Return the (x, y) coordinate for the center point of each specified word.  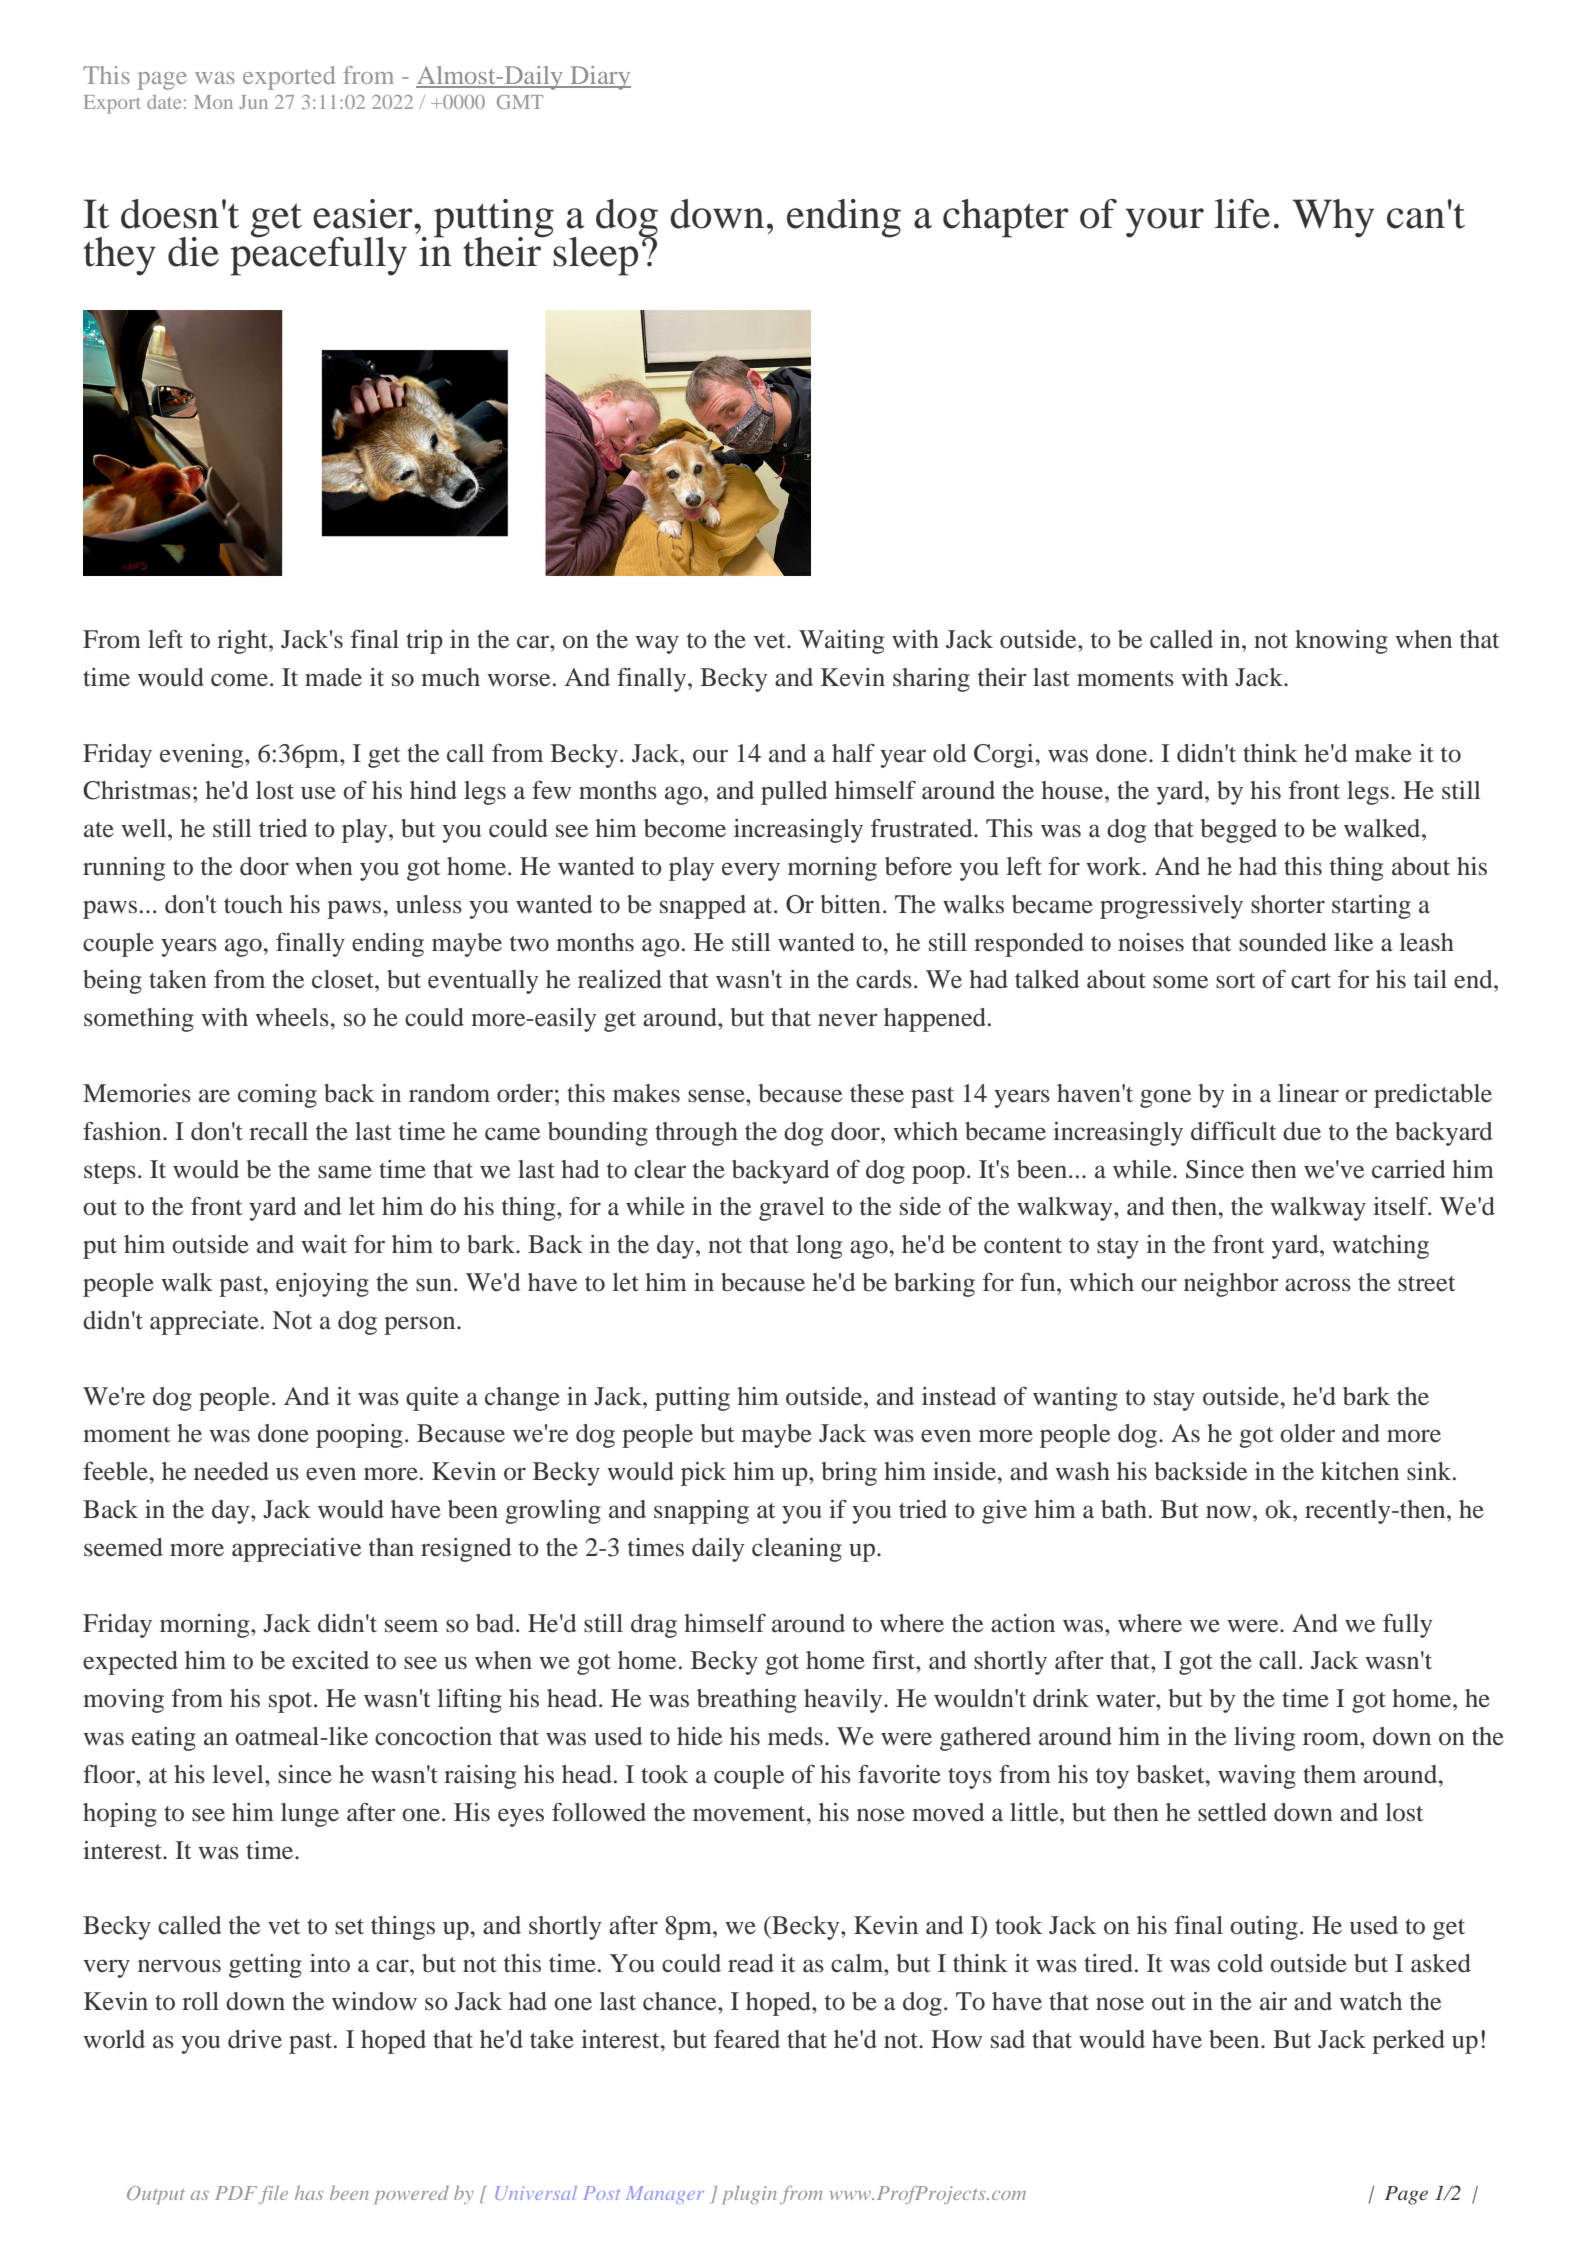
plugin (749, 2195)
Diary (599, 78)
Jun (253, 102)
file (273, 2195)
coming (277, 1096)
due (1302, 1131)
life (1242, 214)
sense (717, 1096)
